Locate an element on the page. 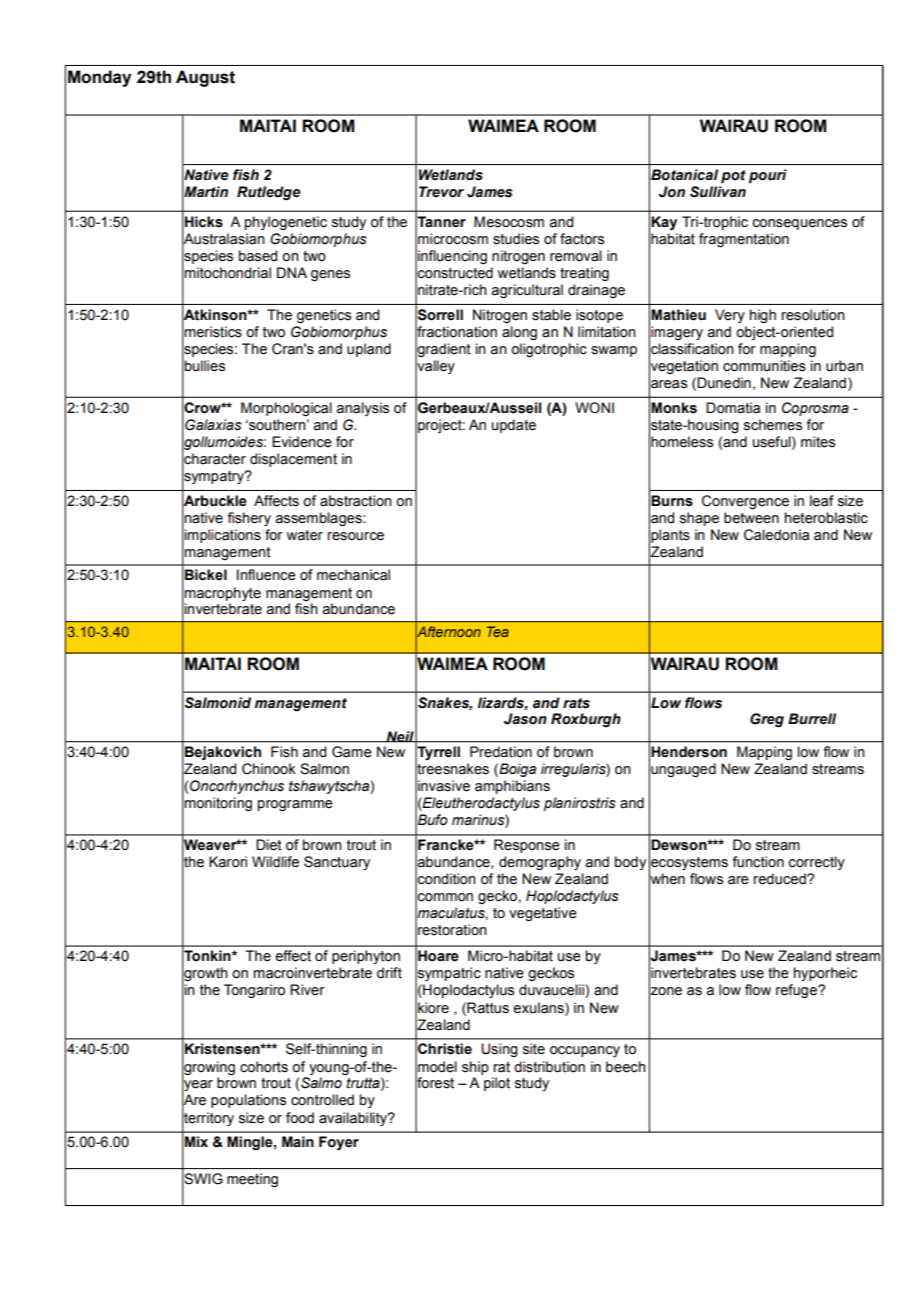 This document has width=924, height=1308. displacement is located at coordinates (293, 460).
